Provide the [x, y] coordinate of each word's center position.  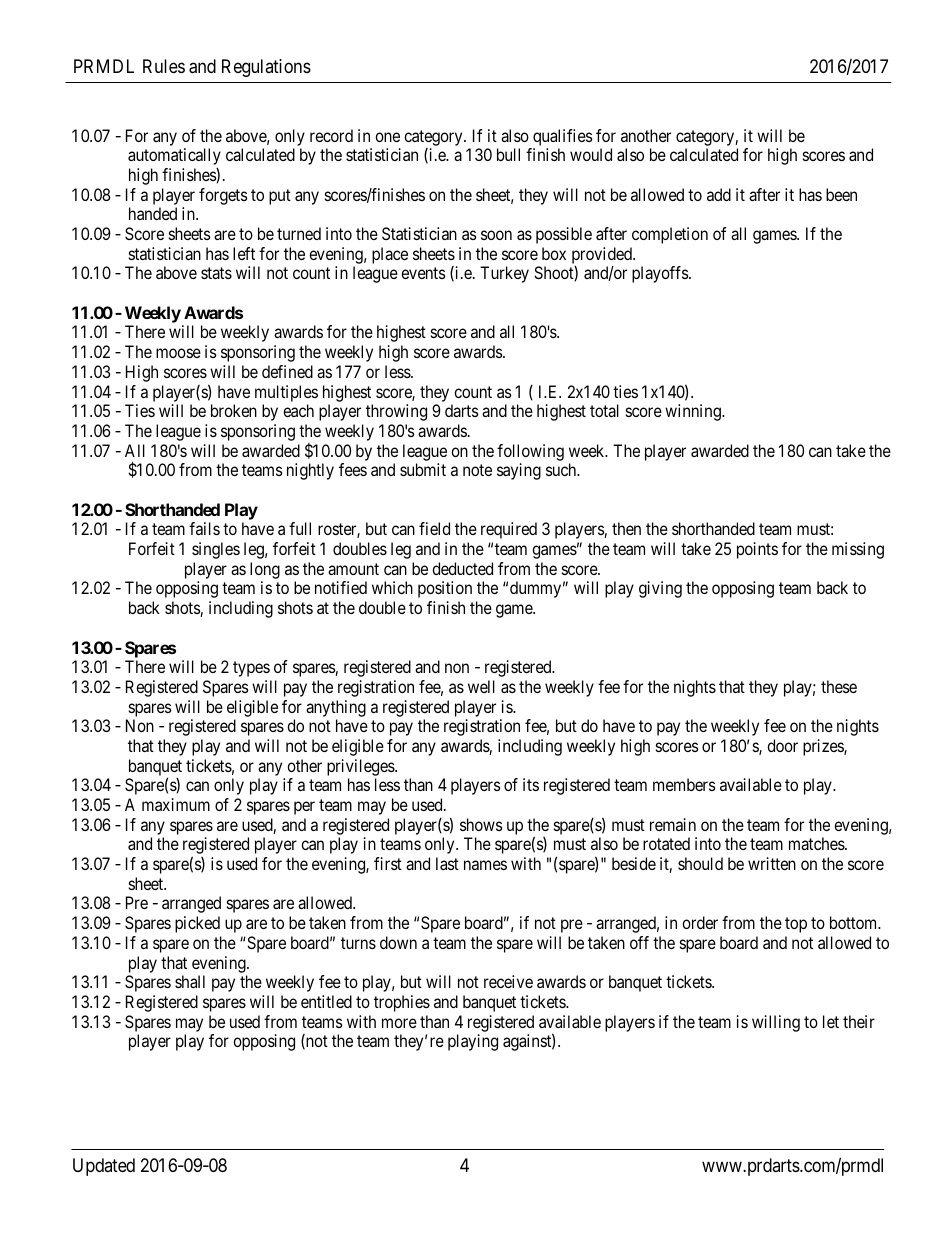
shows [481, 824]
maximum [176, 804]
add [719, 194]
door [782, 745]
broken [234, 410]
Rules [164, 66]
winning [694, 412]
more [399, 1023]
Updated [104, 1167]
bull [508, 154]
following [530, 452]
